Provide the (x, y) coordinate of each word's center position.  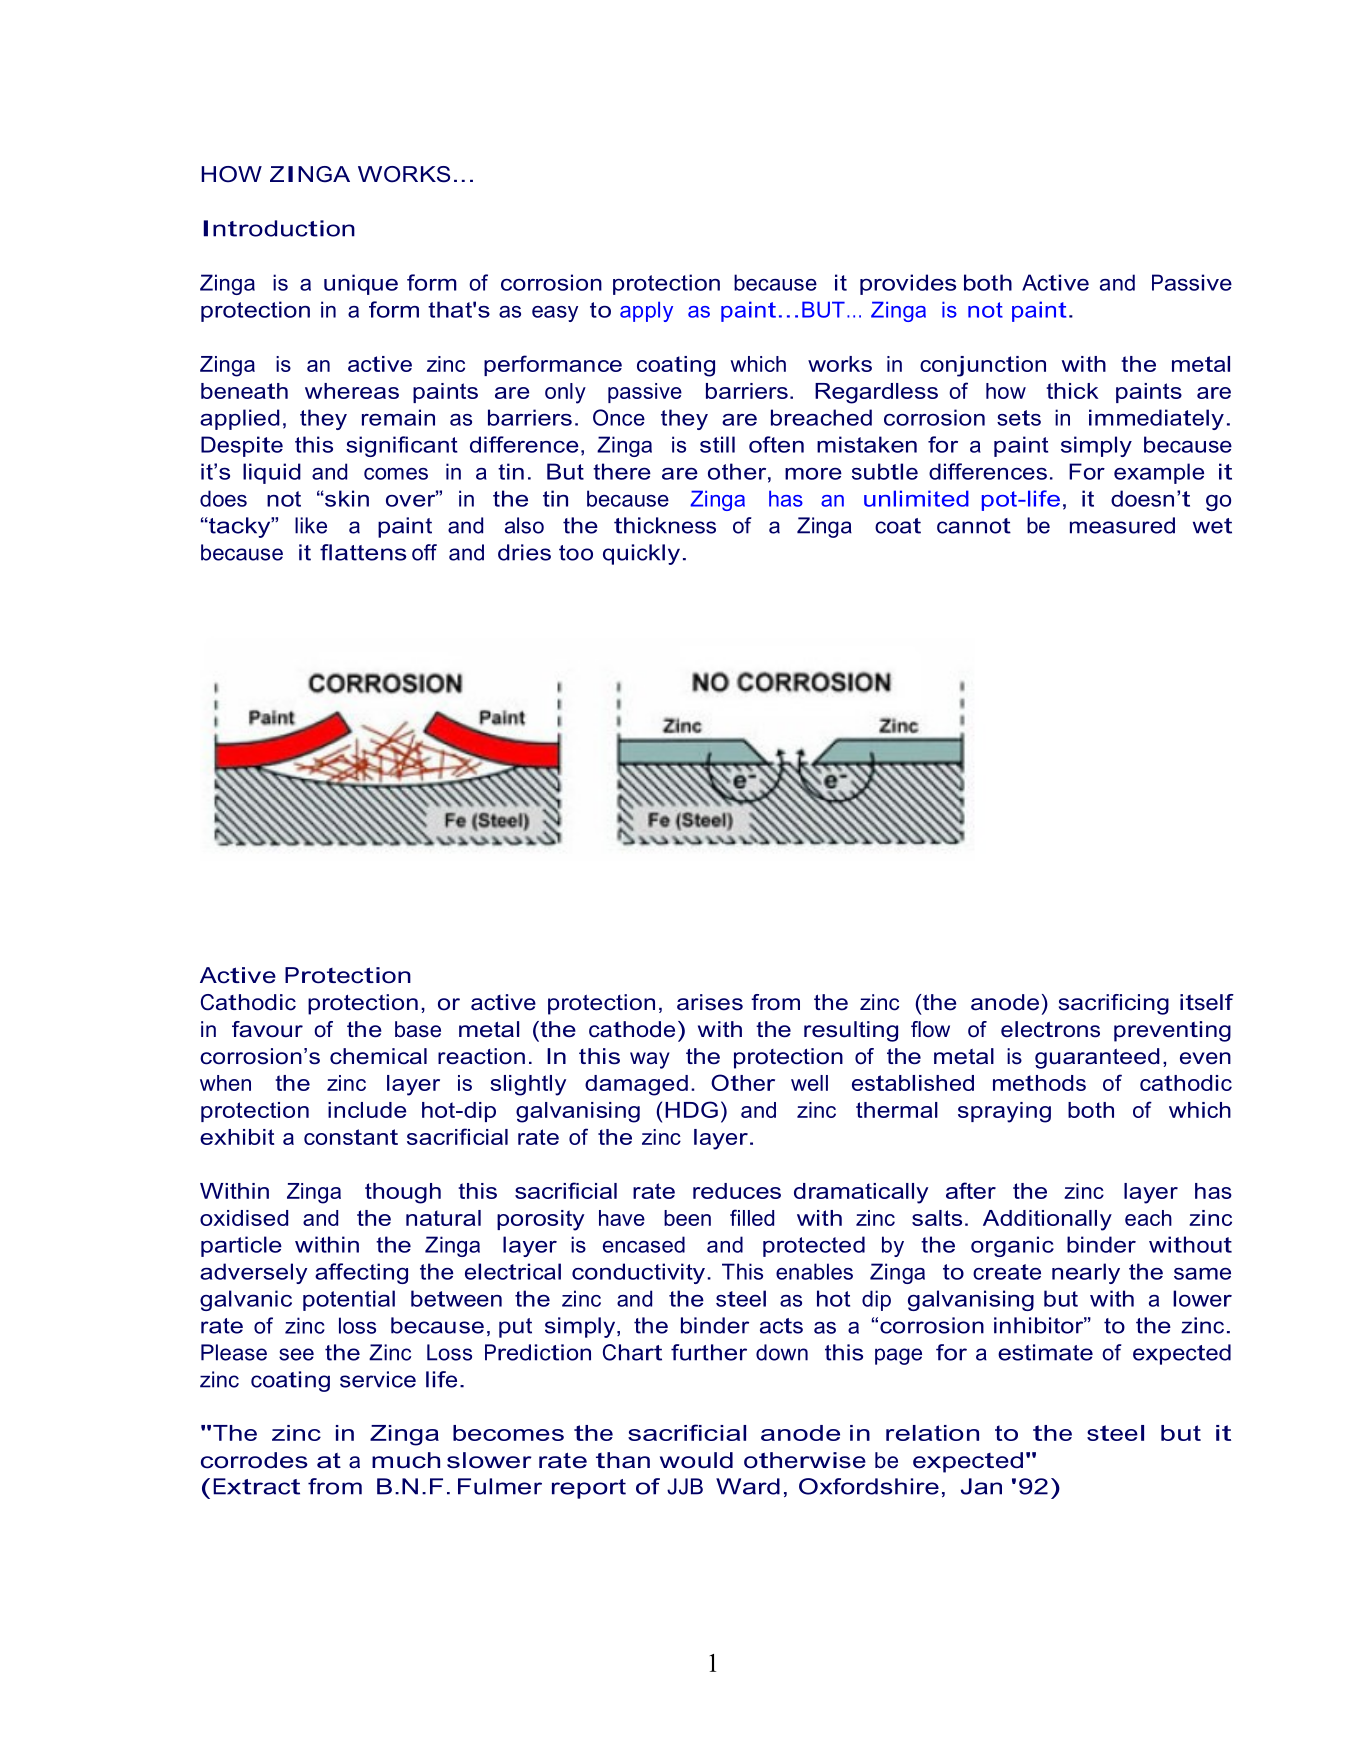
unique (361, 284)
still (717, 444)
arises (710, 1002)
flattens (363, 552)
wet (1212, 526)
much (406, 1460)
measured (1122, 525)
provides (908, 284)
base (418, 1029)
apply (646, 311)
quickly (641, 554)
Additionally (1047, 1220)
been (687, 1218)
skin (346, 498)
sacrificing (1114, 1004)
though (403, 1193)
